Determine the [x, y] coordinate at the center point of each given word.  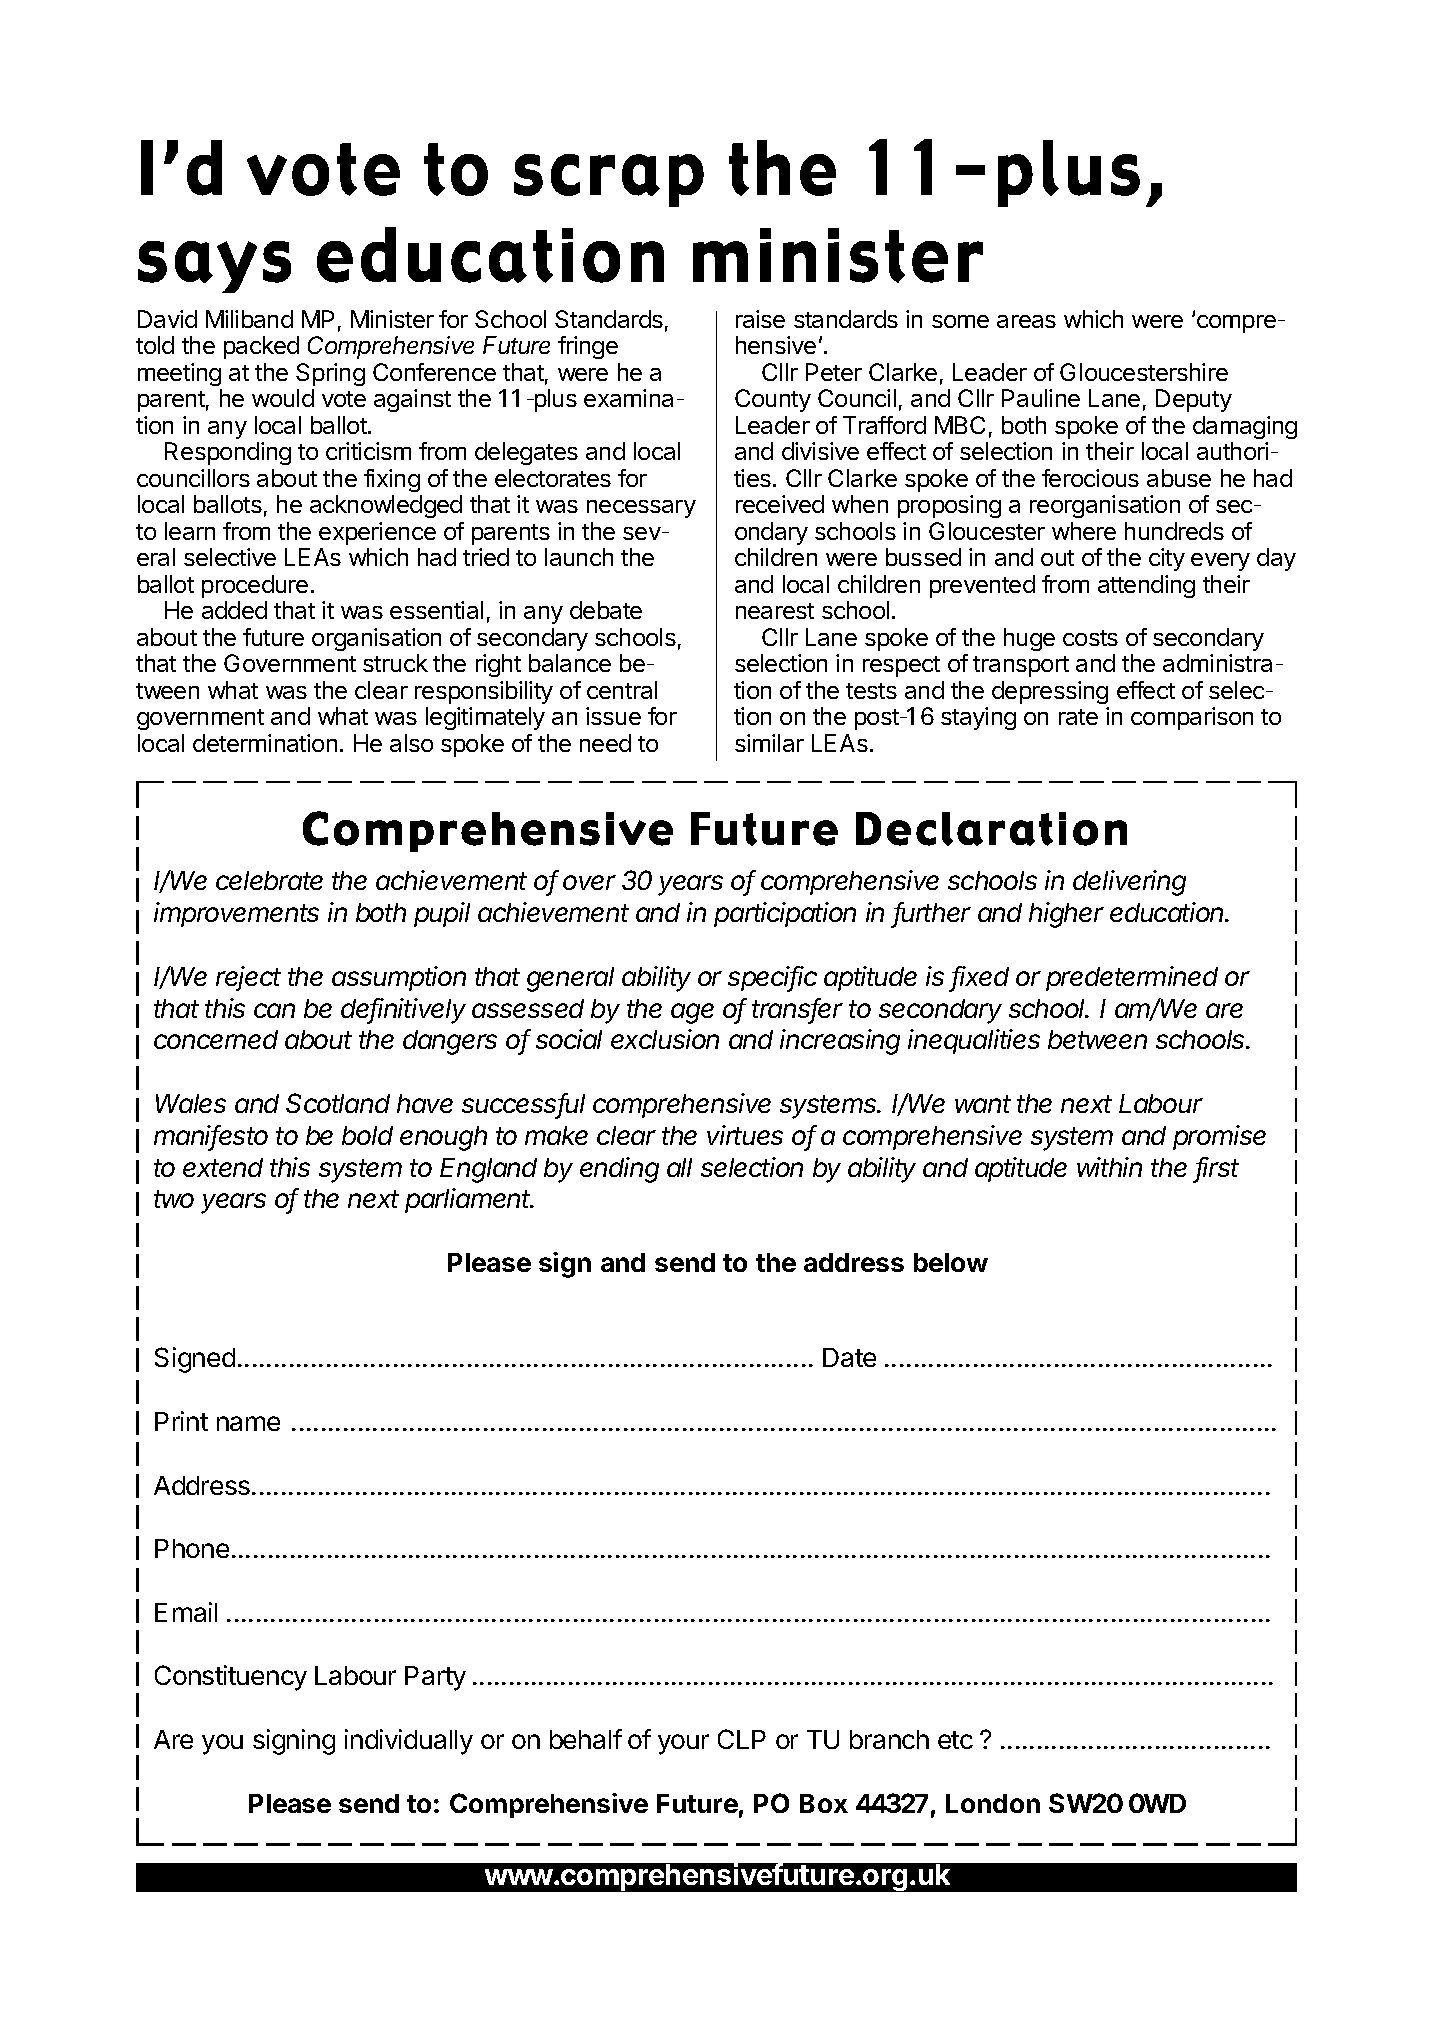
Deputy [1194, 400]
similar [769, 743]
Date [849, 1357]
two [174, 1199]
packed [261, 347]
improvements [236, 914]
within [1109, 1167]
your [683, 1744]
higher [1066, 915]
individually [409, 1742]
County [773, 400]
